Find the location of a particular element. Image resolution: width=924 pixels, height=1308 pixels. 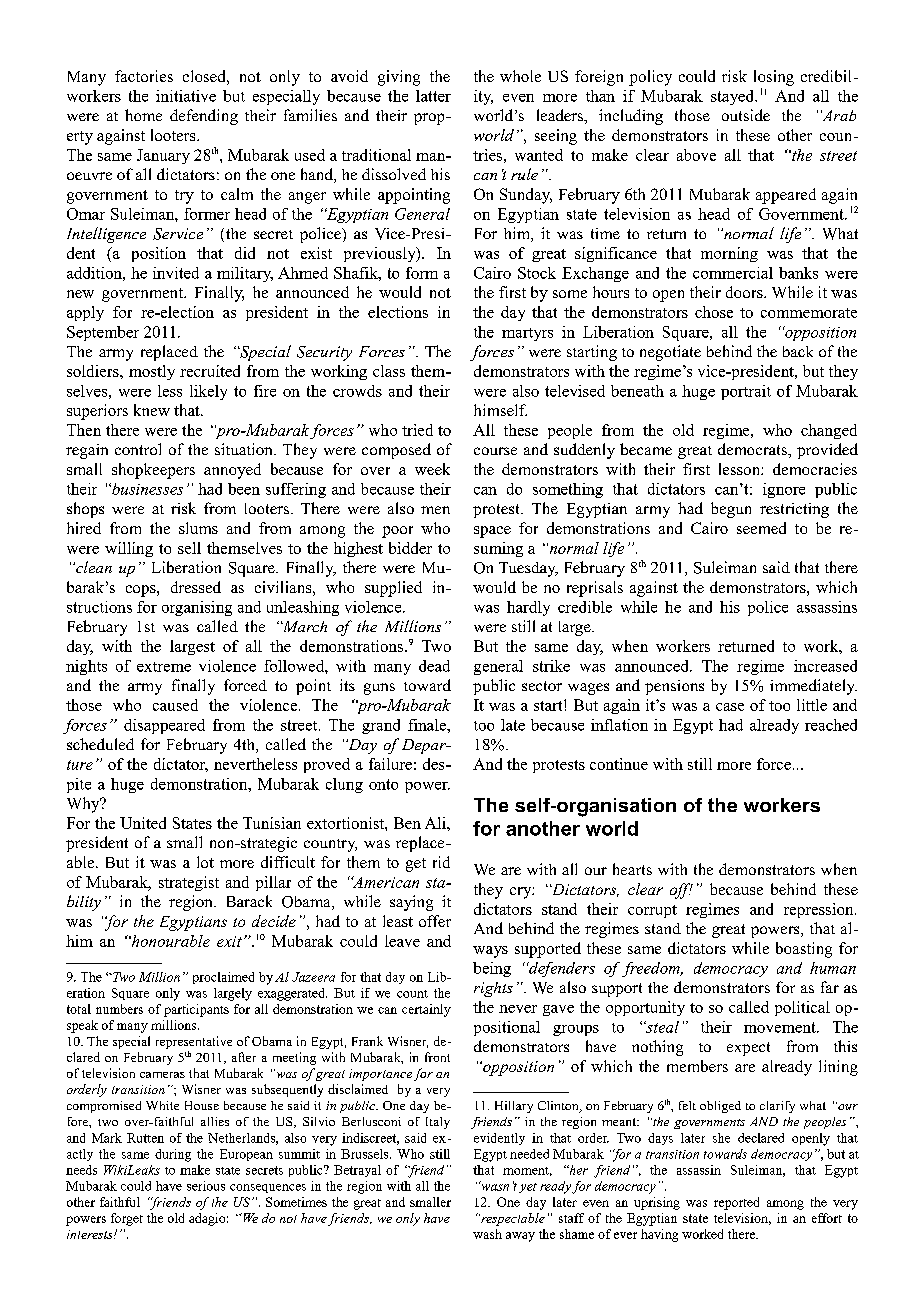

Ali is located at coordinates (436, 823).
